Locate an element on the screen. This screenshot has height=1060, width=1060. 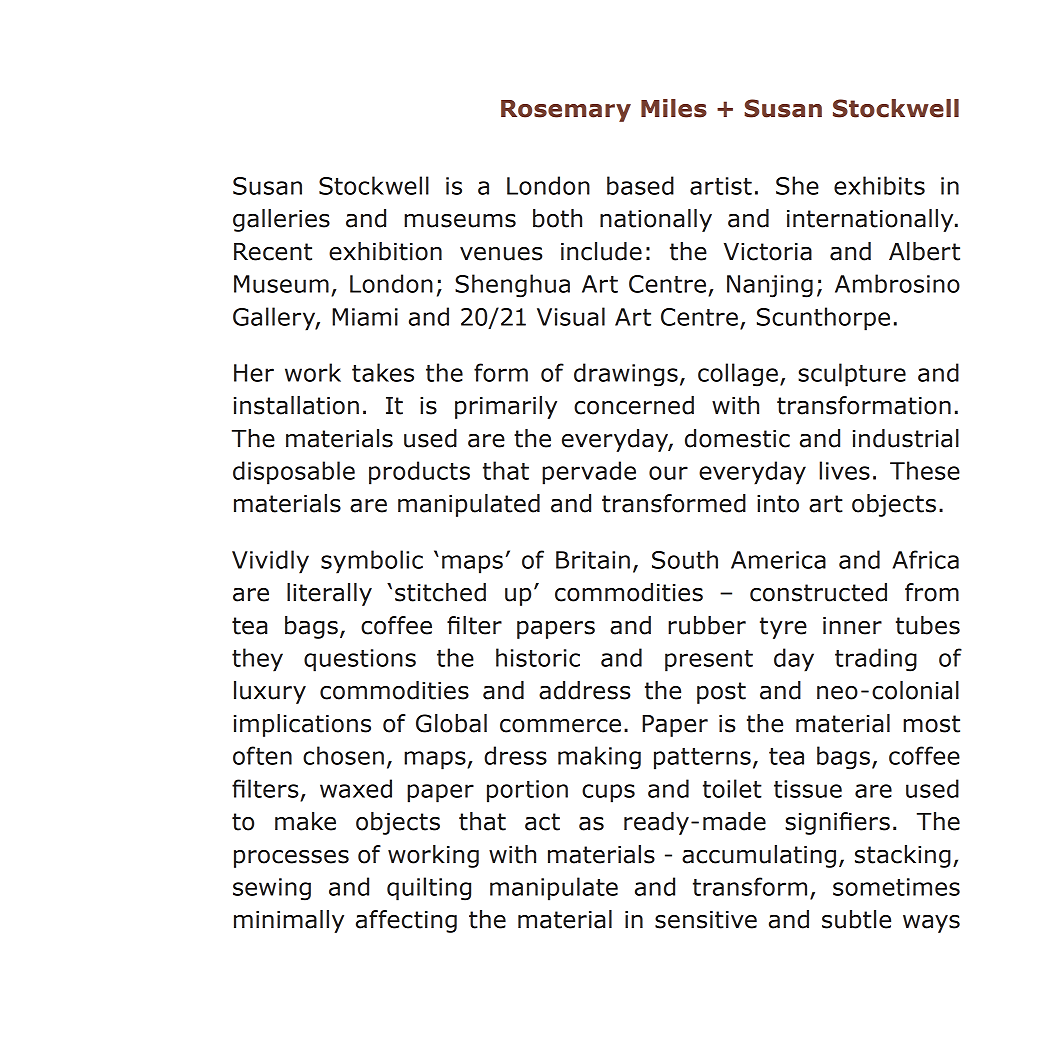
exhibits is located at coordinates (879, 185).
